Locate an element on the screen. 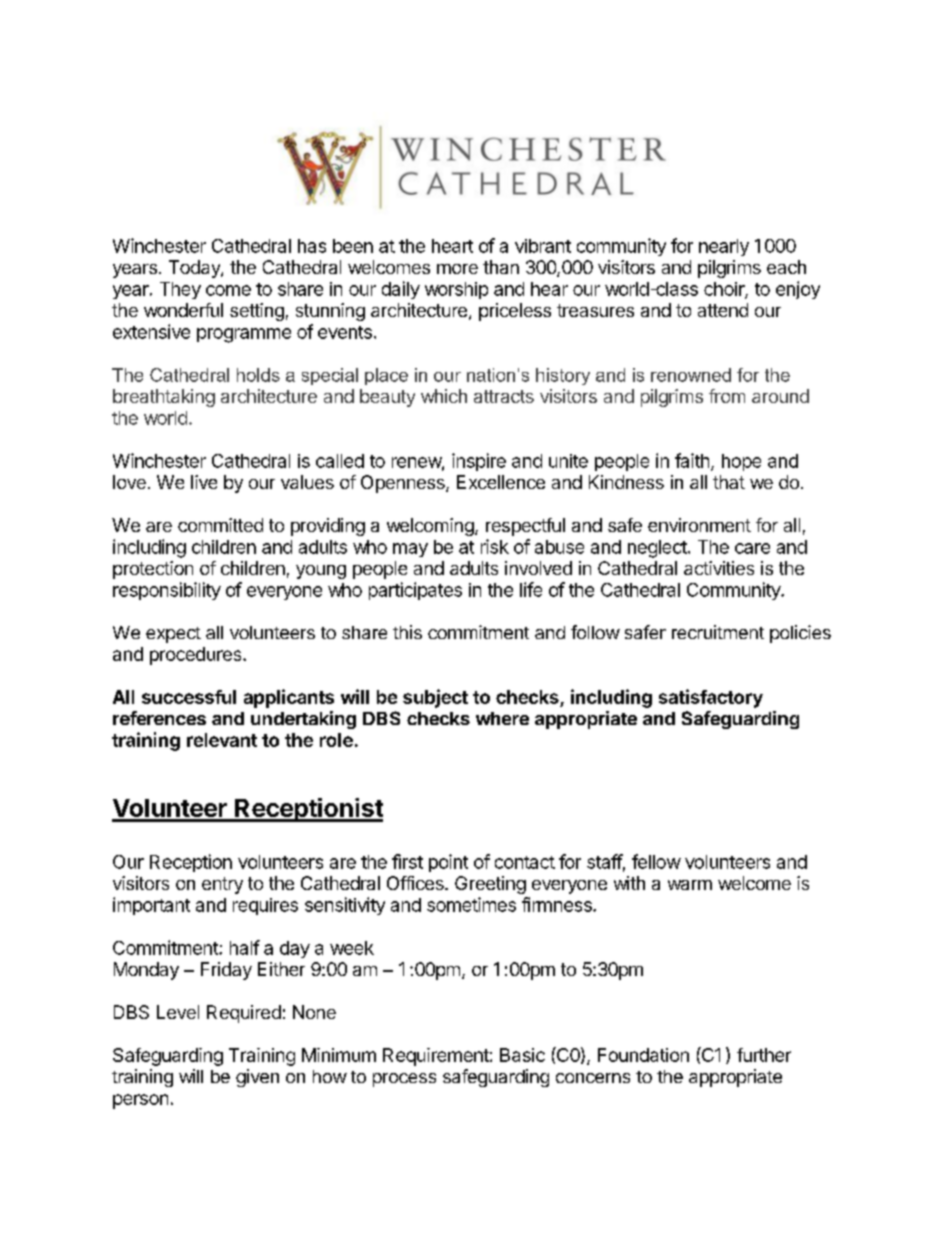 This screenshot has height=1233, width=952. satisfactory is located at coordinates (711, 698).
